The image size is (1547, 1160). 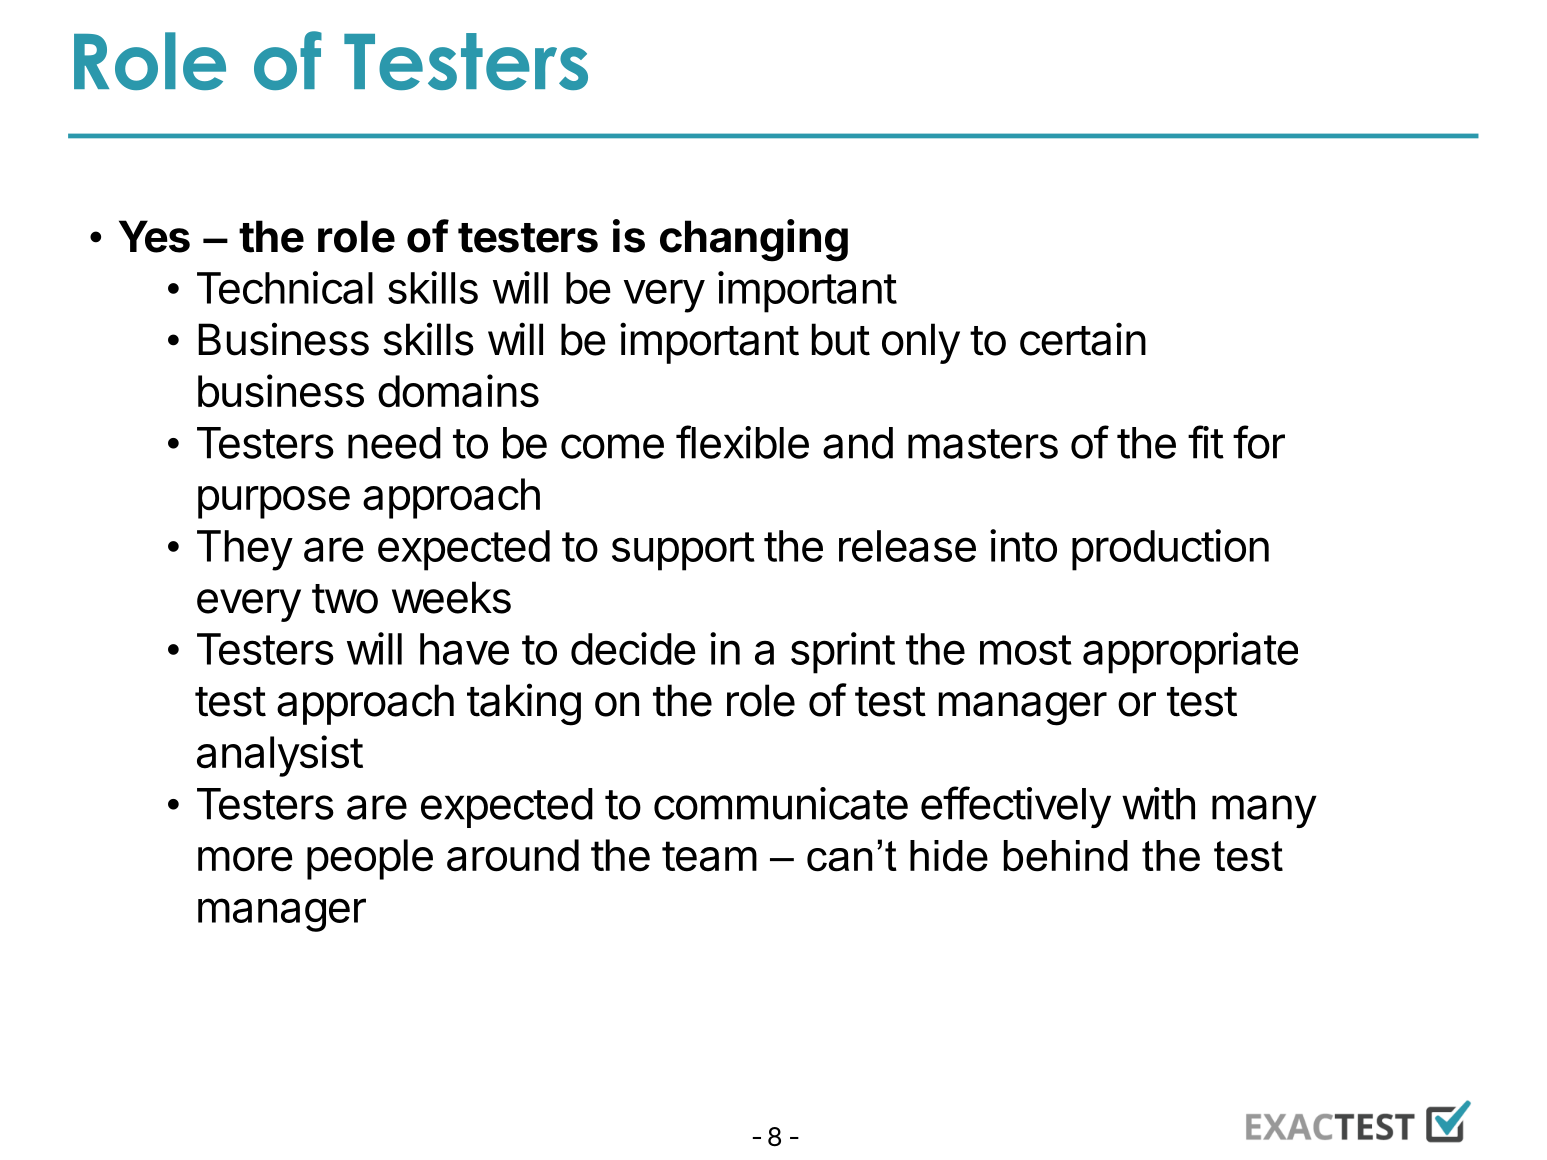 I want to click on changing, so click(x=754, y=240).
